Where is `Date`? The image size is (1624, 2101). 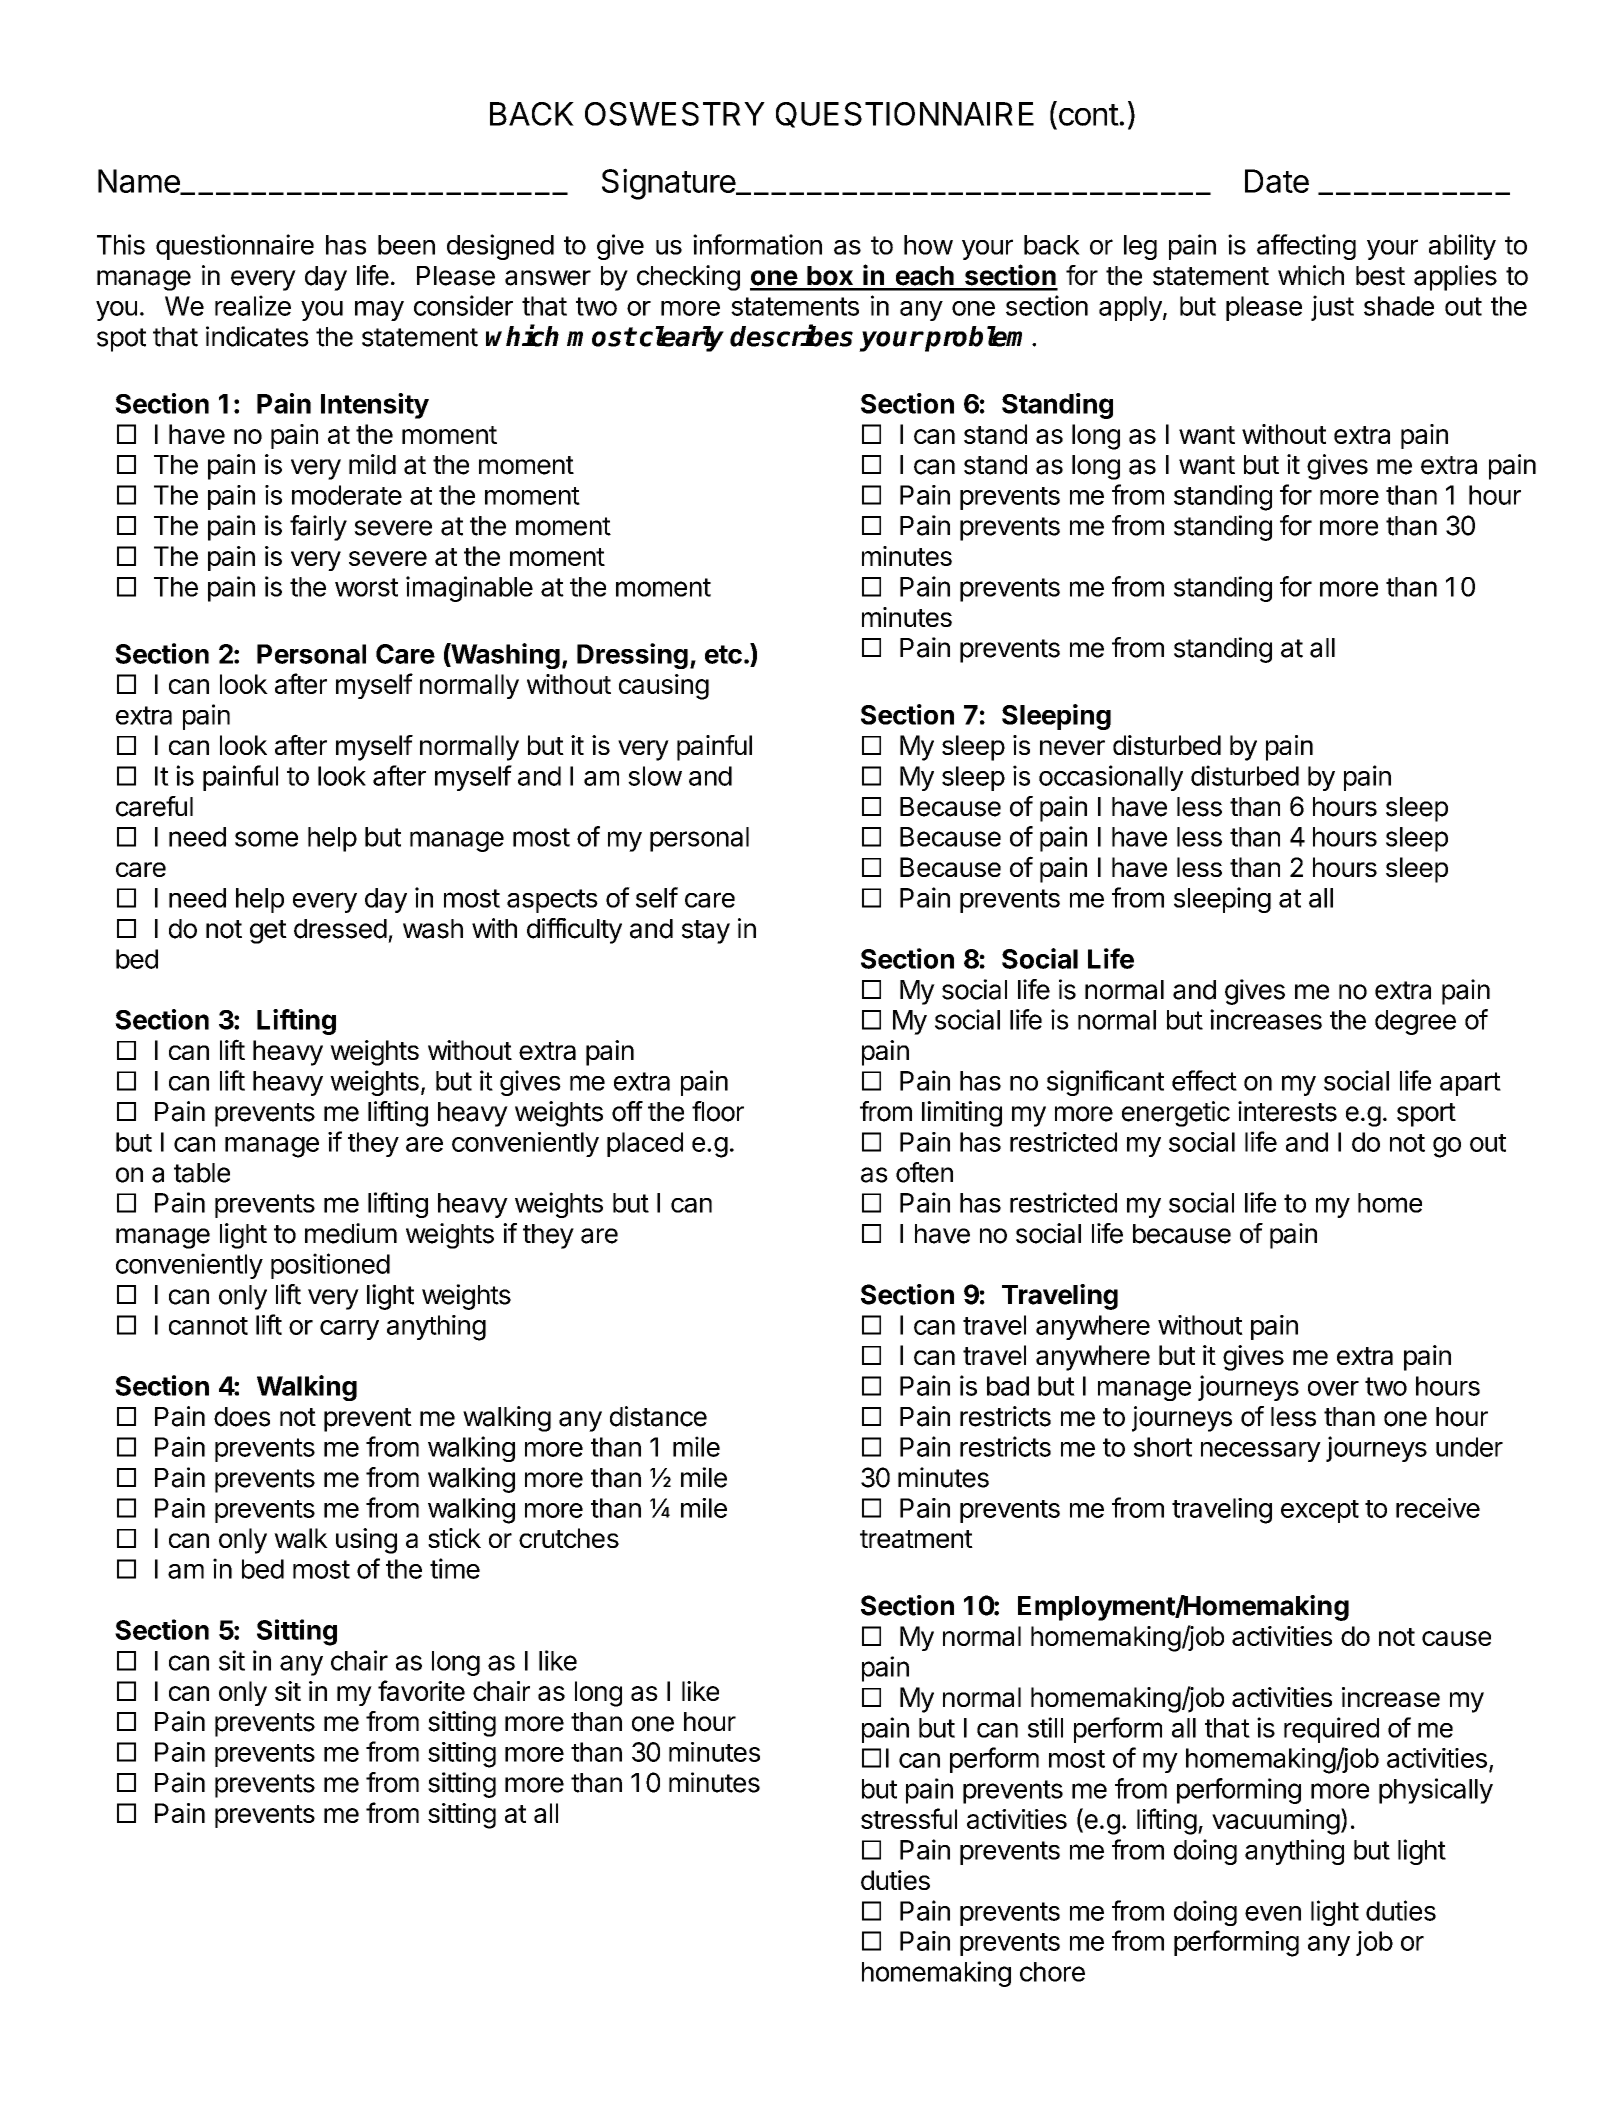
Date is located at coordinates (1277, 181).
